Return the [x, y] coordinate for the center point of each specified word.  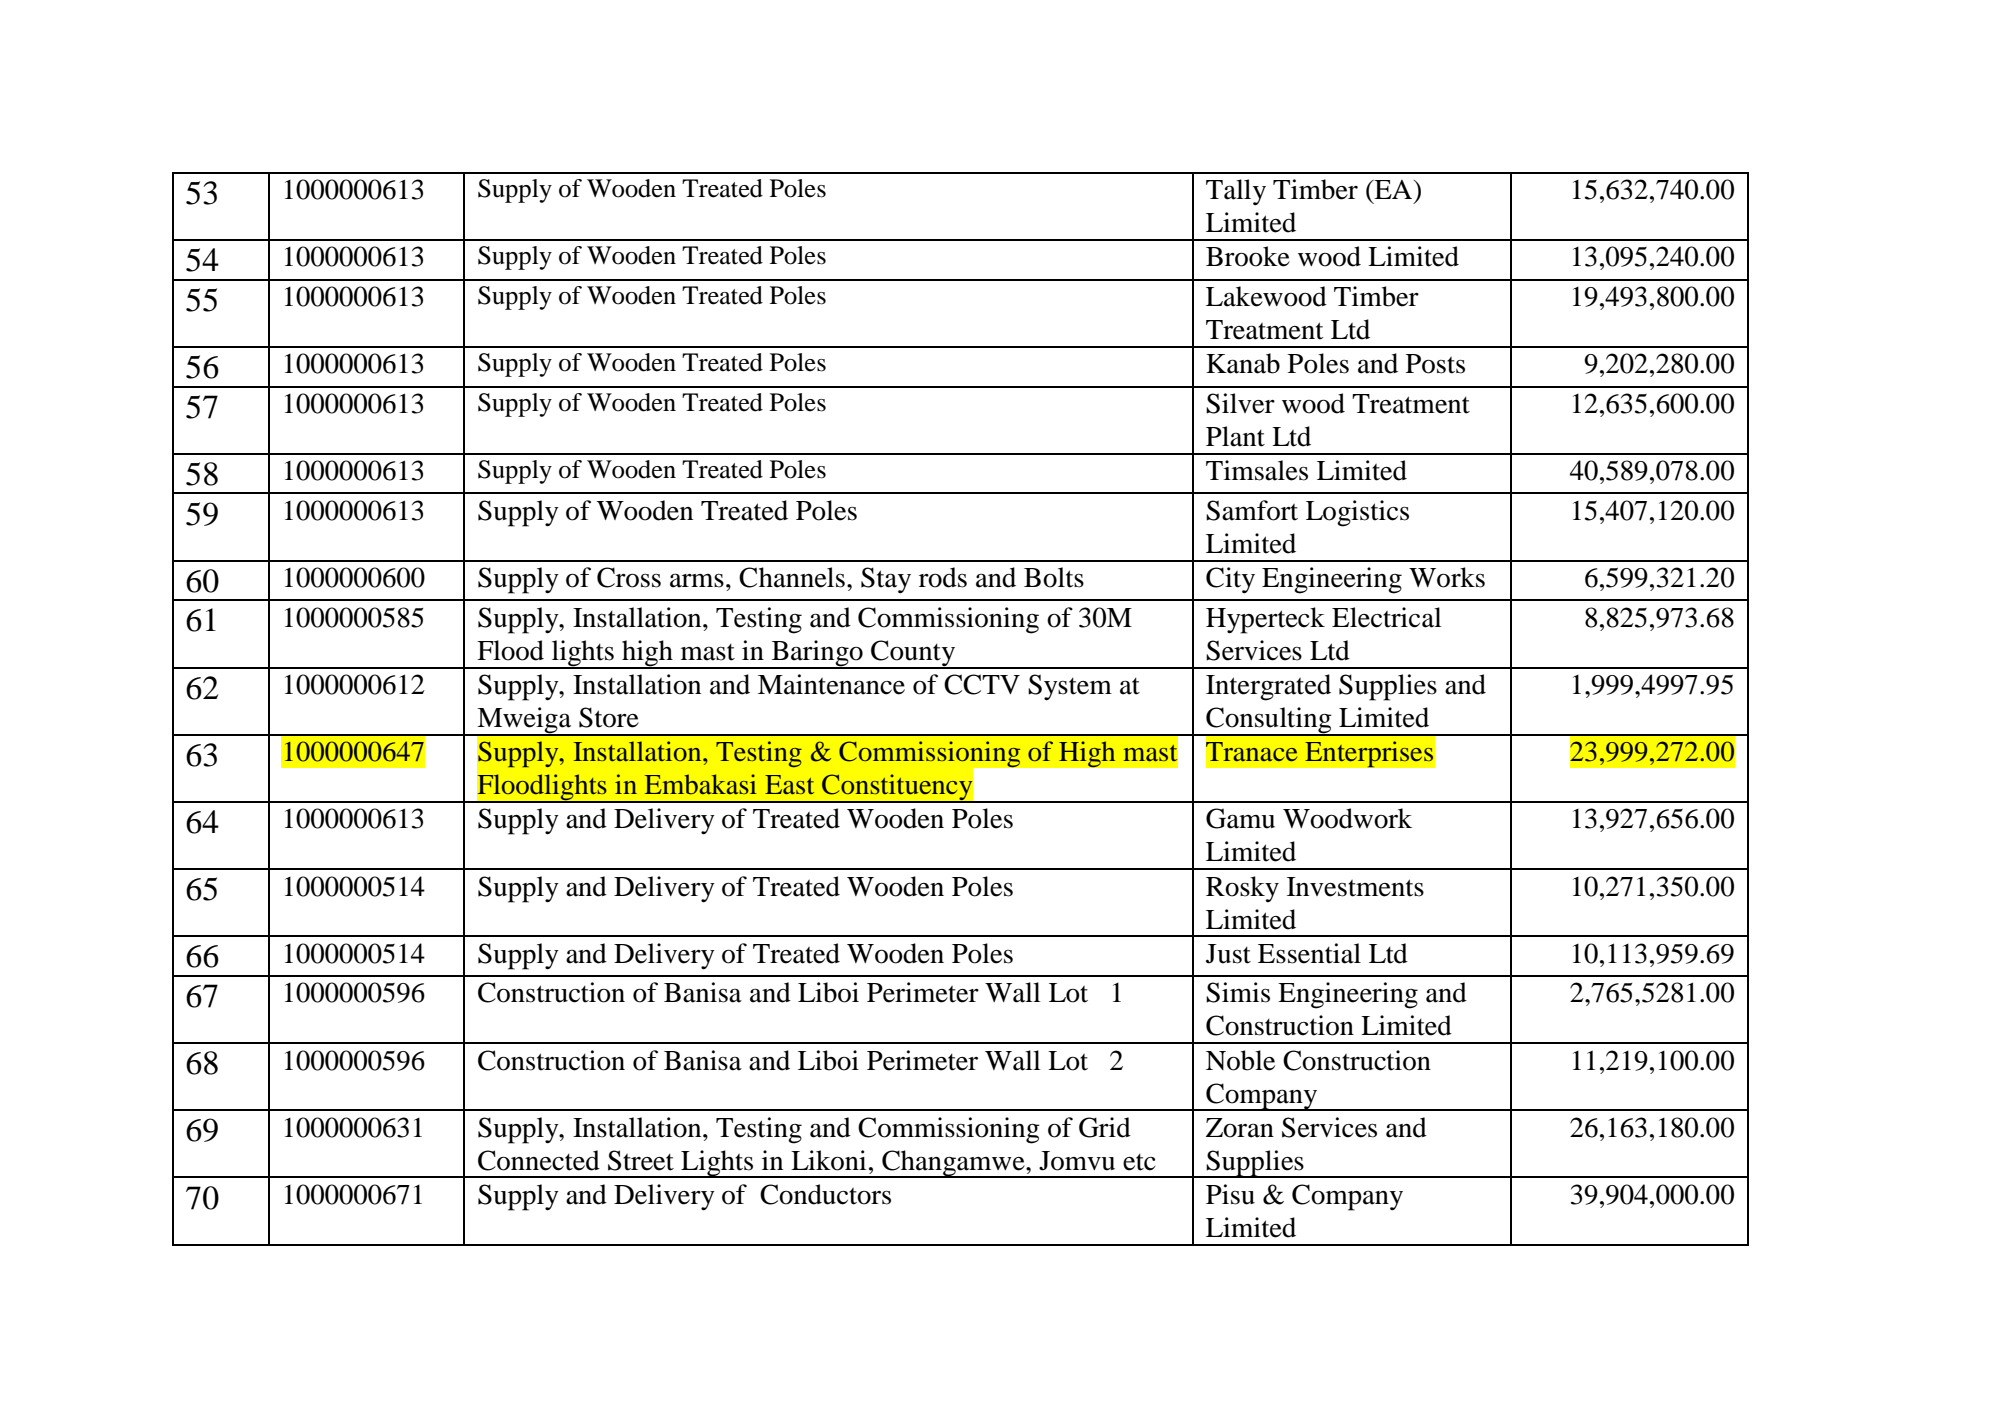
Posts [1435, 364]
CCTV [982, 684]
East [789, 784]
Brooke [1248, 256]
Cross [629, 577]
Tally [1236, 192]
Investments [1355, 887]
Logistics [1357, 513]
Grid [1105, 1127]
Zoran [1240, 1128]
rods [943, 577]
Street [641, 1160]
